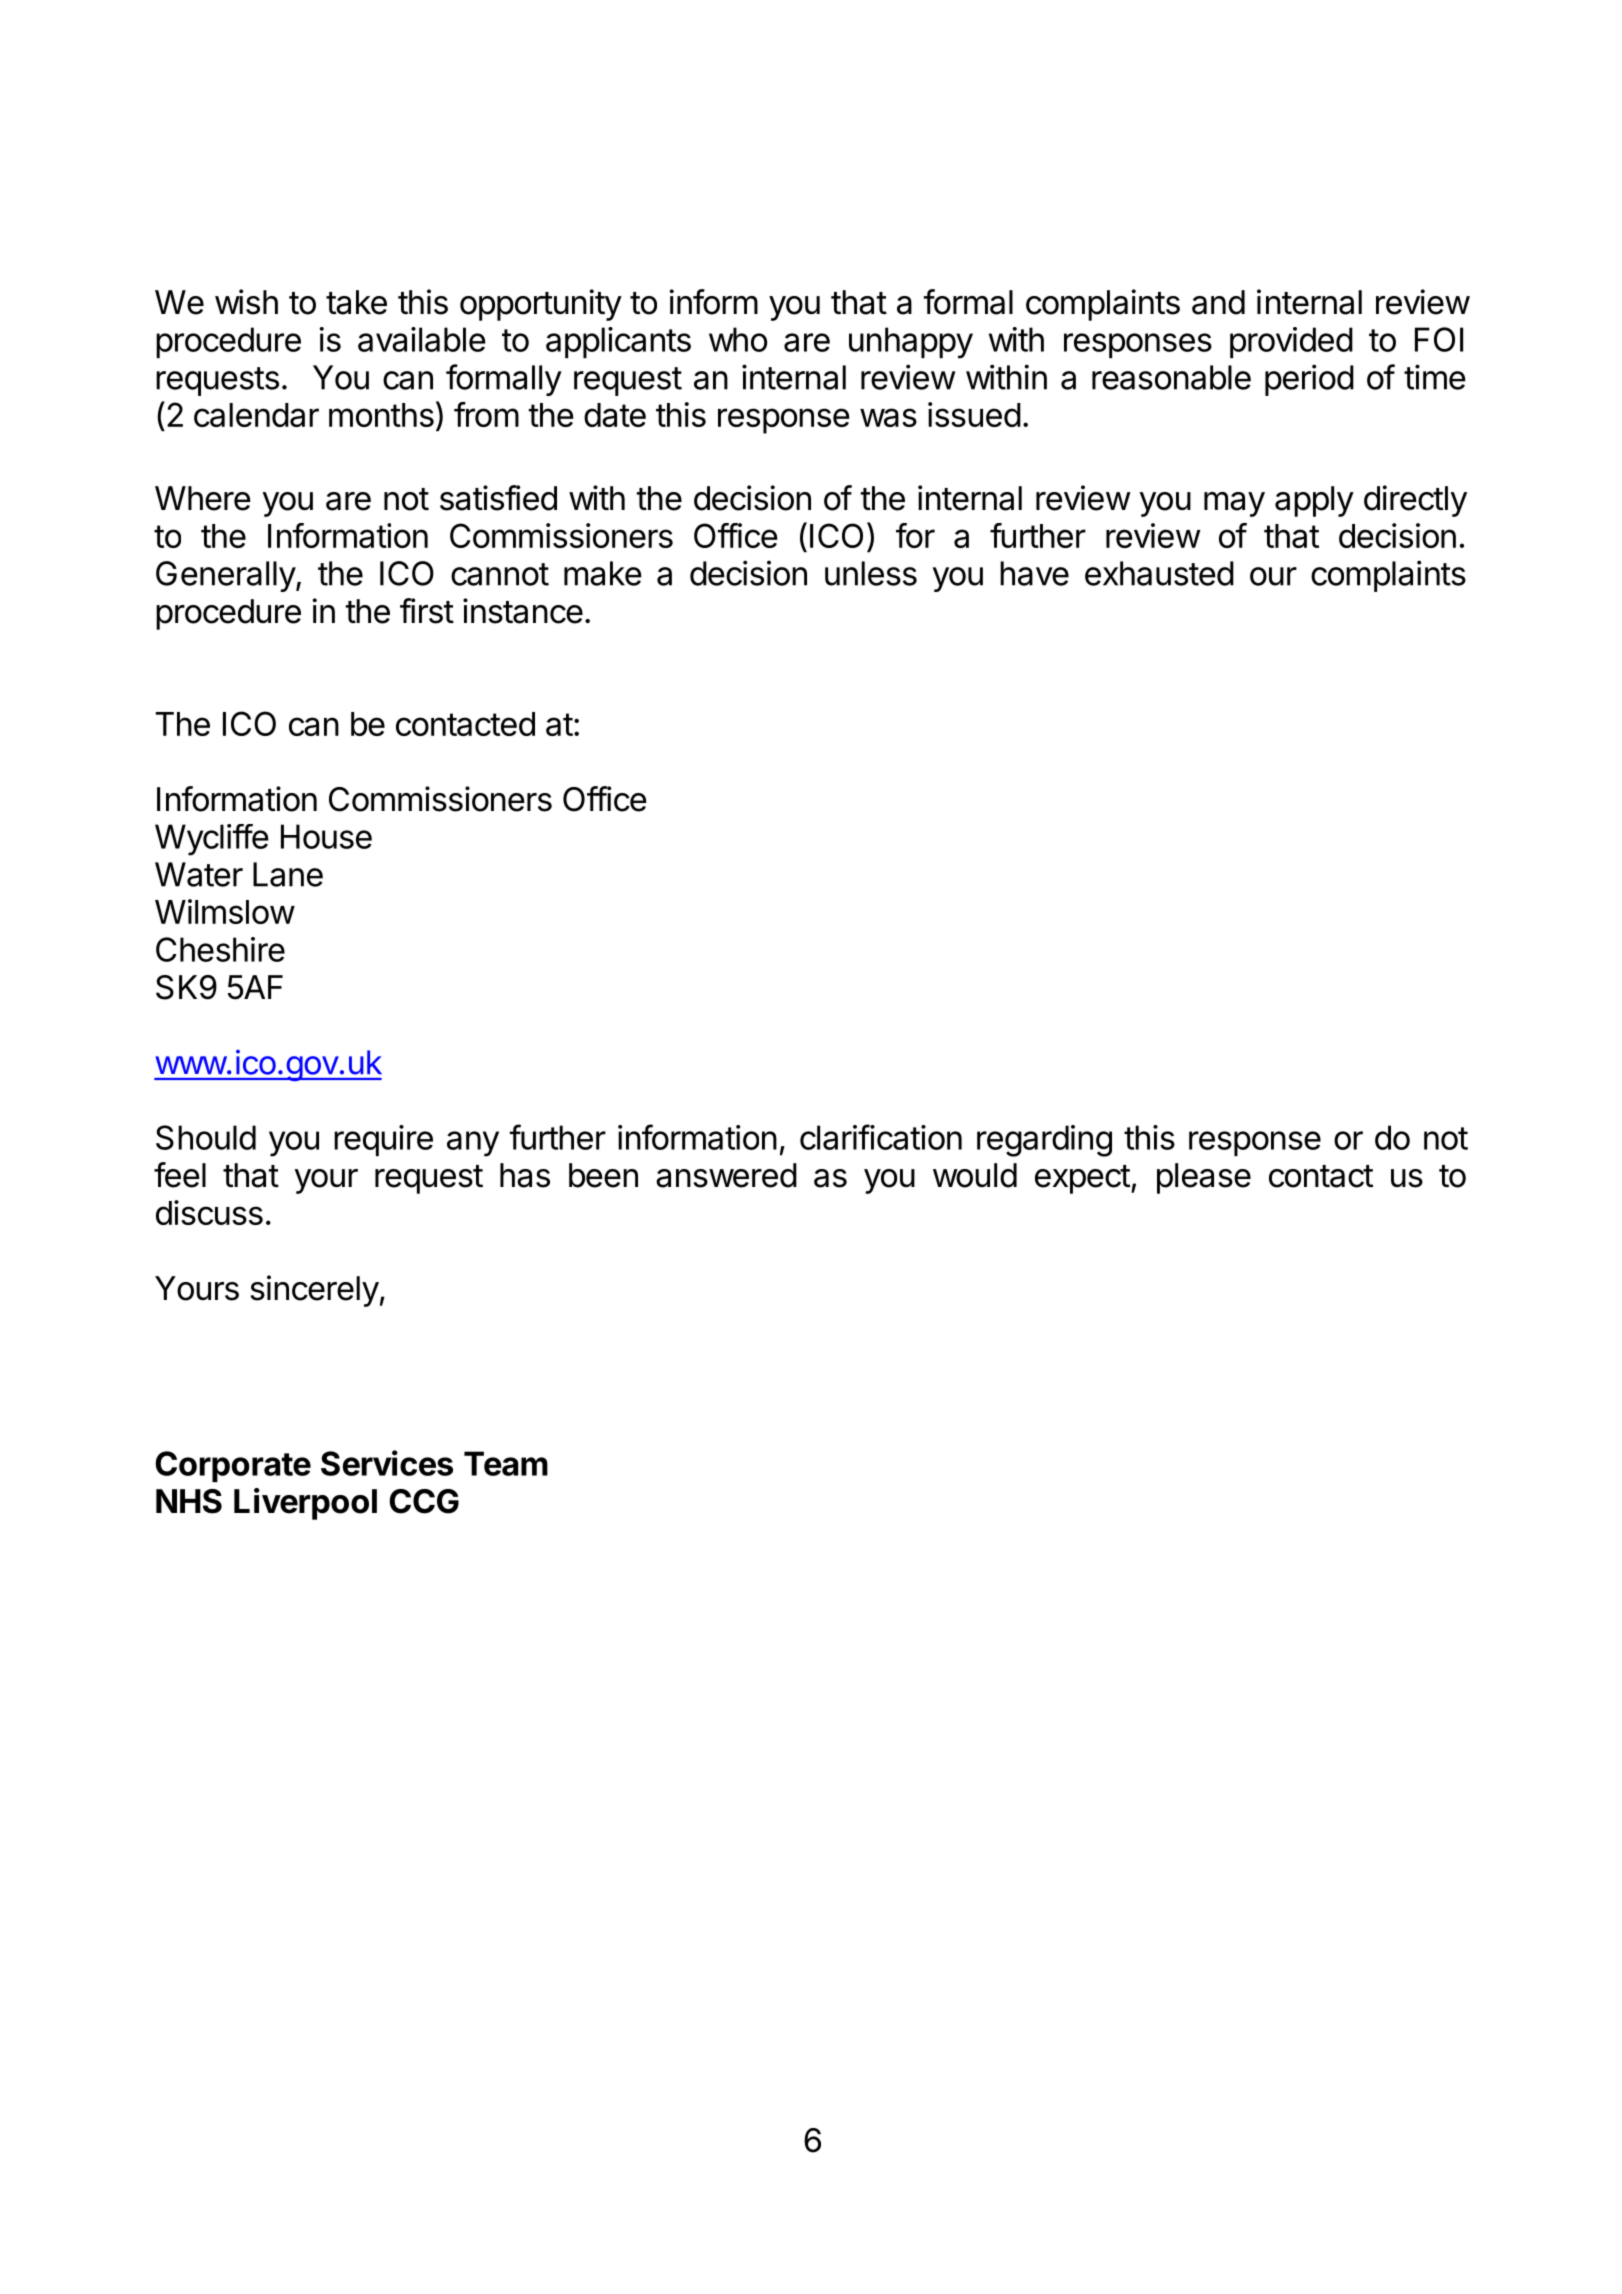 The height and width of the document is (2294, 1622). What do you see at coordinates (871, 573) in the document?
I see `unless` at bounding box center [871, 573].
